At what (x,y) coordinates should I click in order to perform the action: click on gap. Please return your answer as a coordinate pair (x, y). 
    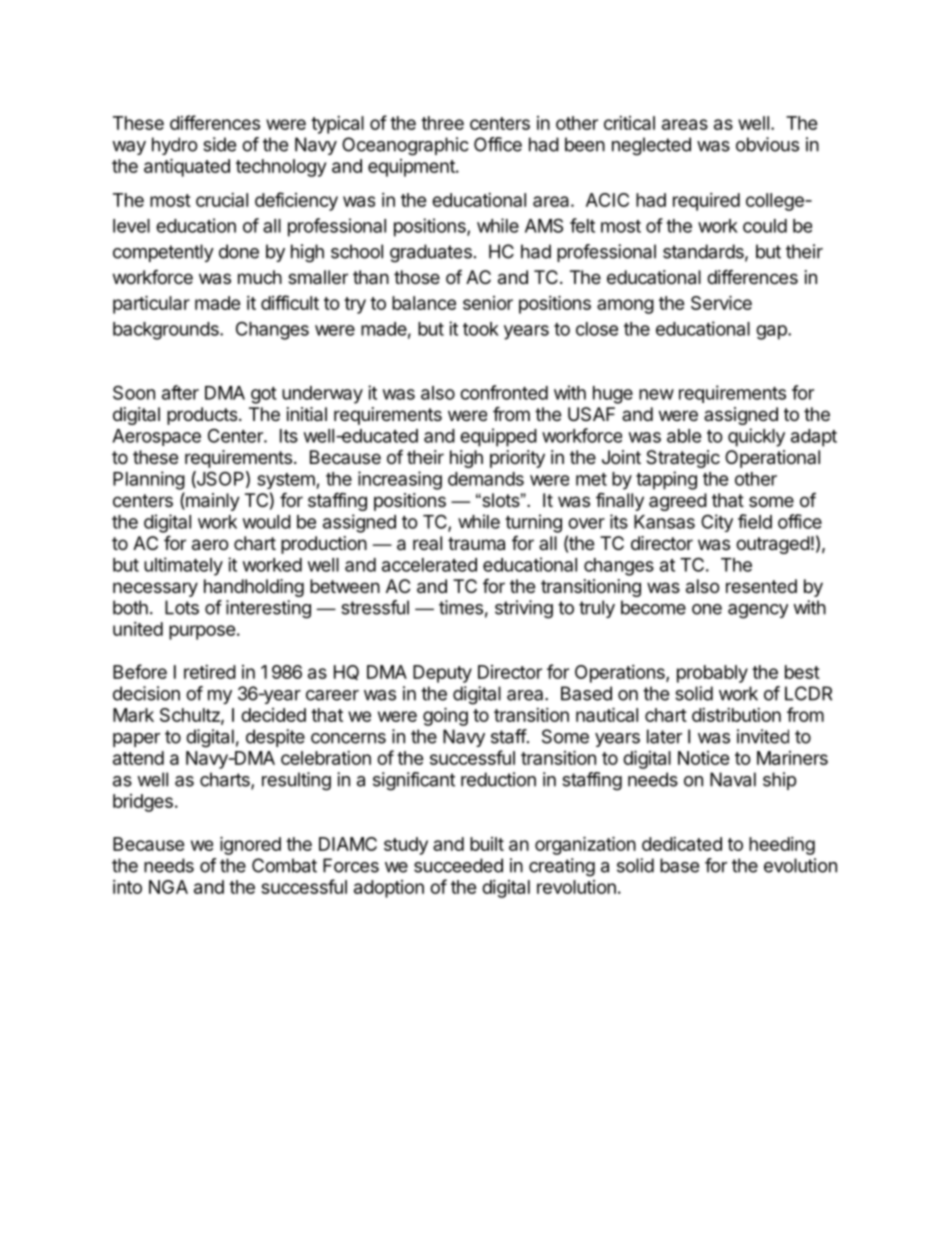
    Looking at the image, I should click on (772, 332).
